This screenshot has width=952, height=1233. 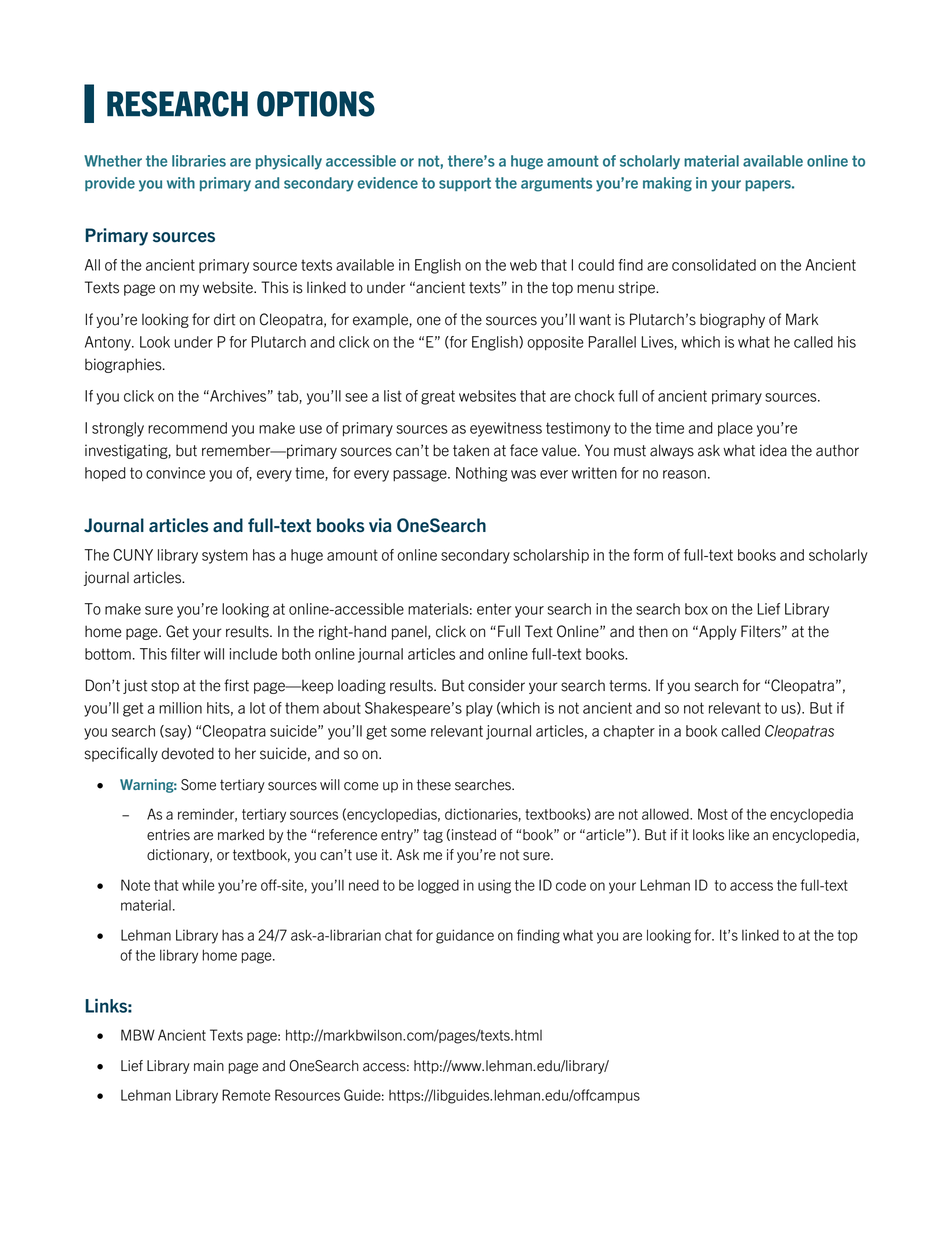 I want to click on like, so click(x=739, y=835).
